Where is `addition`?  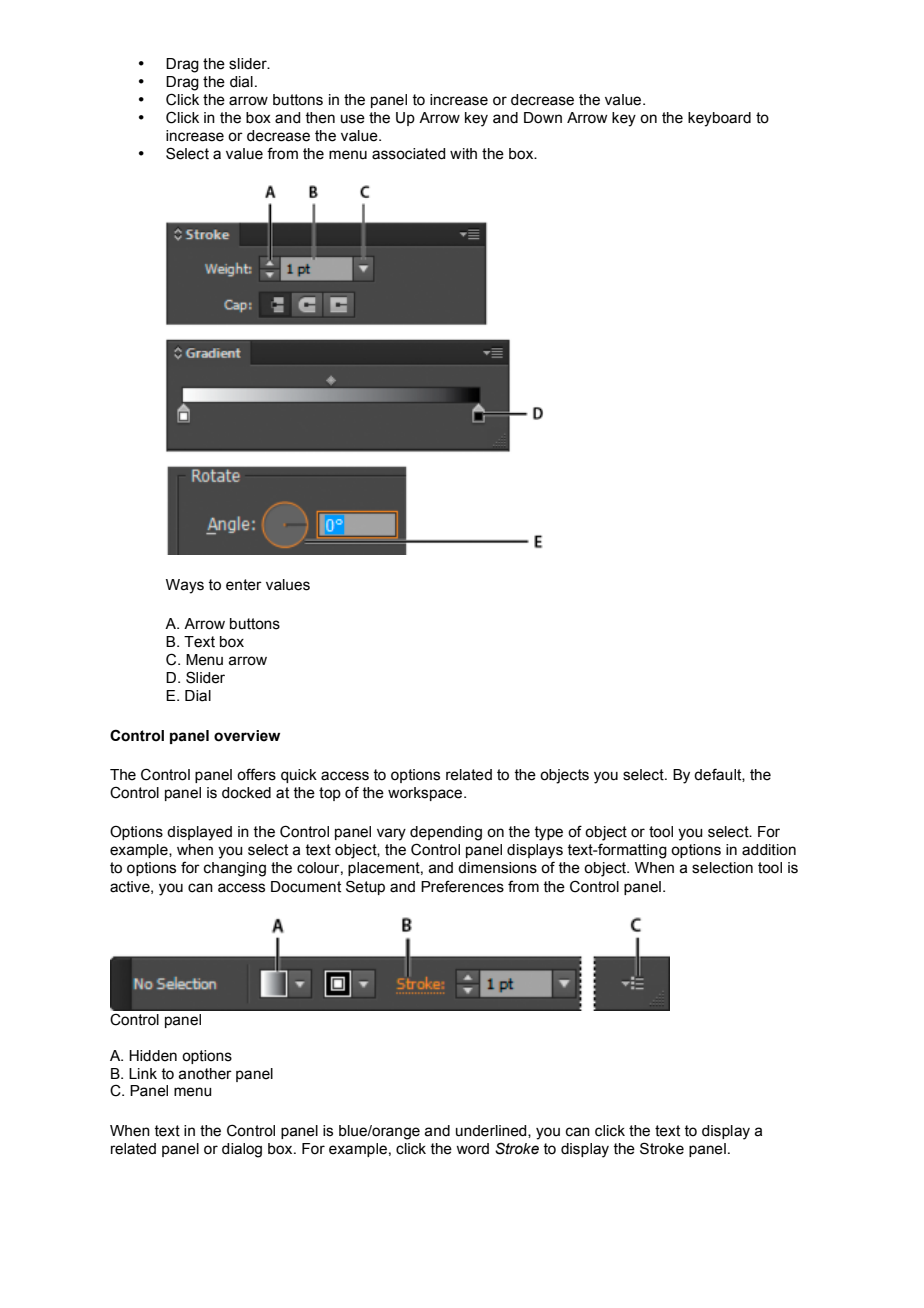
addition is located at coordinates (769, 850).
